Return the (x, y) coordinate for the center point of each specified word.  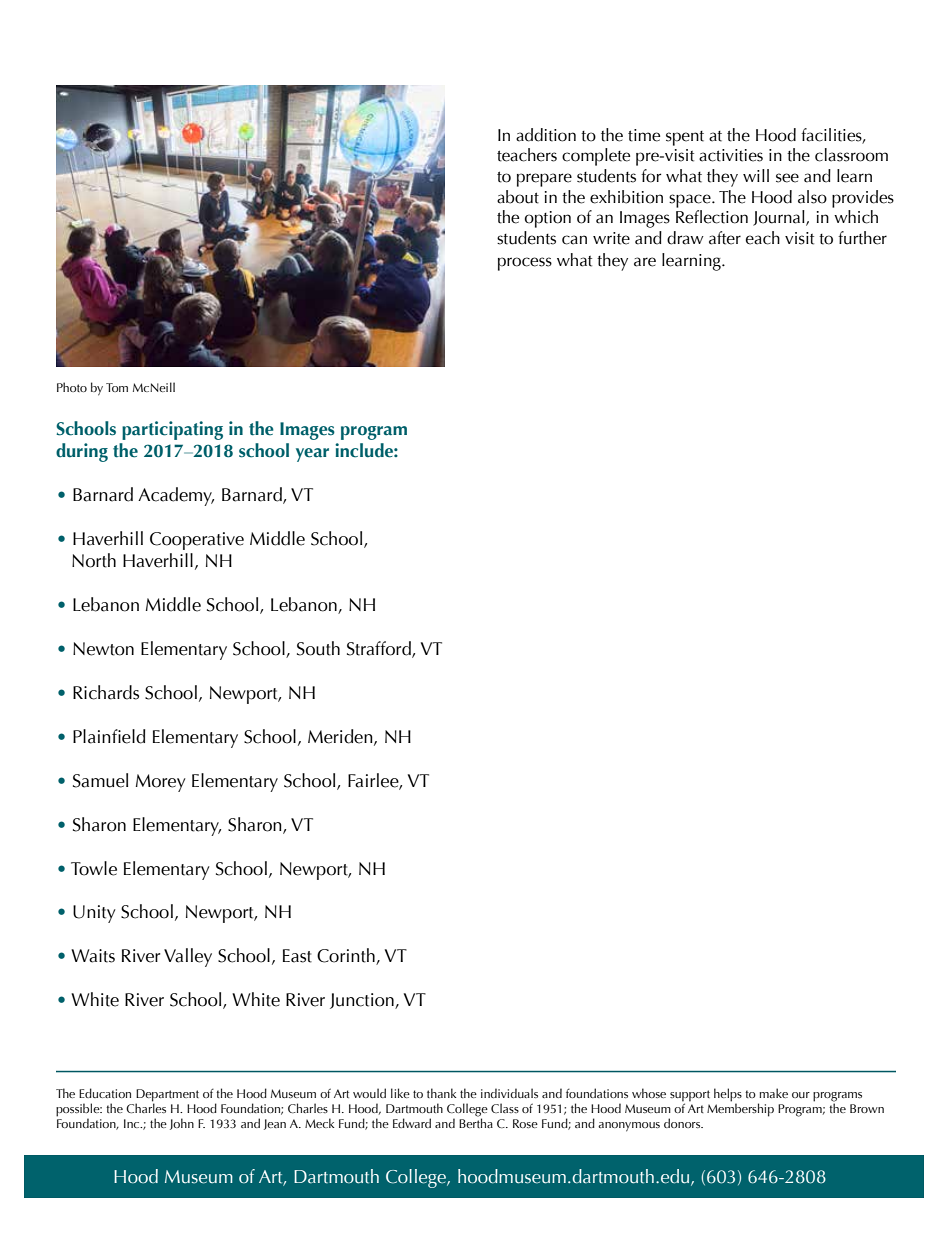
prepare (544, 180)
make (773, 1093)
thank (441, 1093)
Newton (103, 649)
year (312, 455)
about (518, 197)
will (756, 175)
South (318, 648)
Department (167, 1096)
